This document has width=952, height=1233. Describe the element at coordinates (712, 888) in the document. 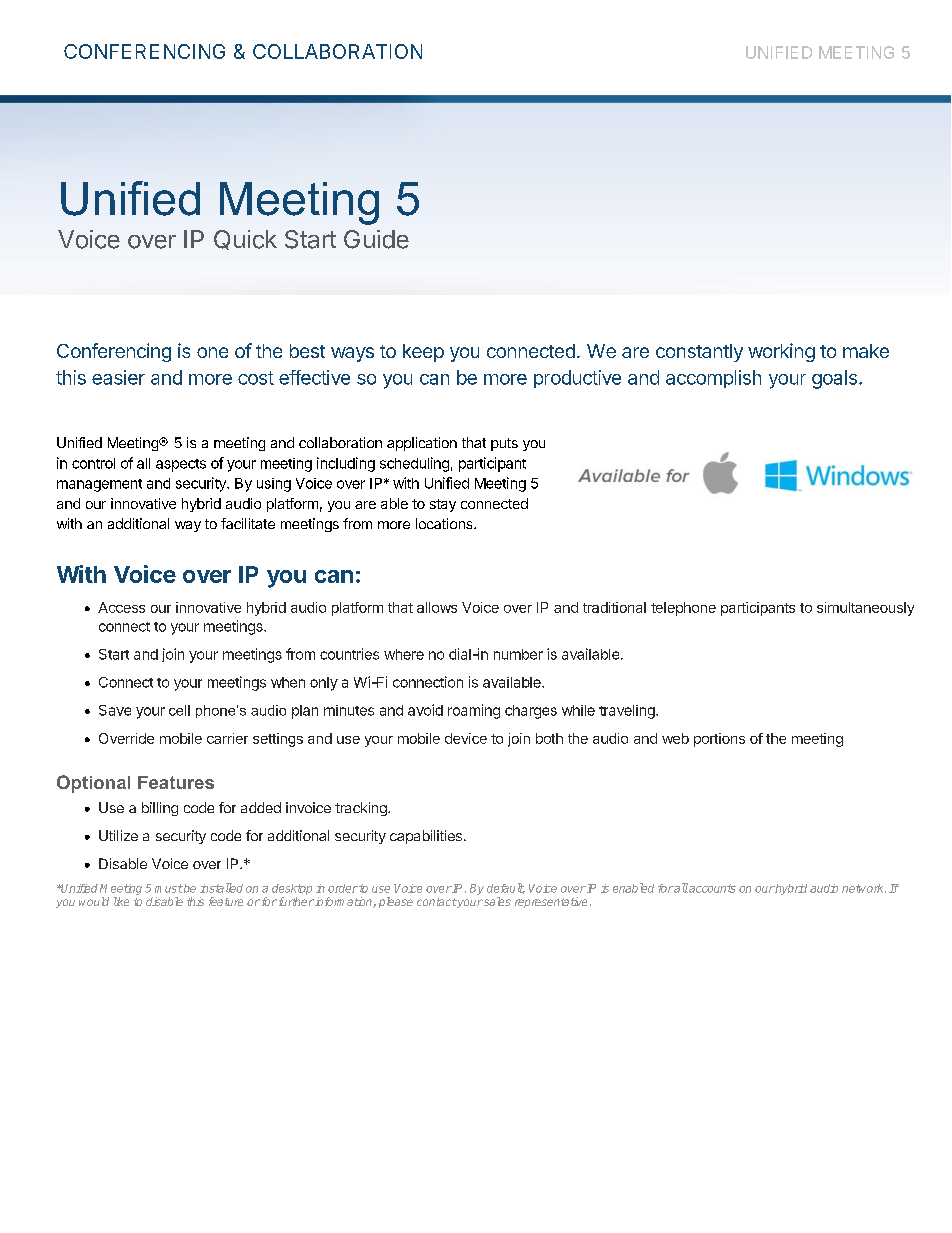

I see `accounts` at that location.
